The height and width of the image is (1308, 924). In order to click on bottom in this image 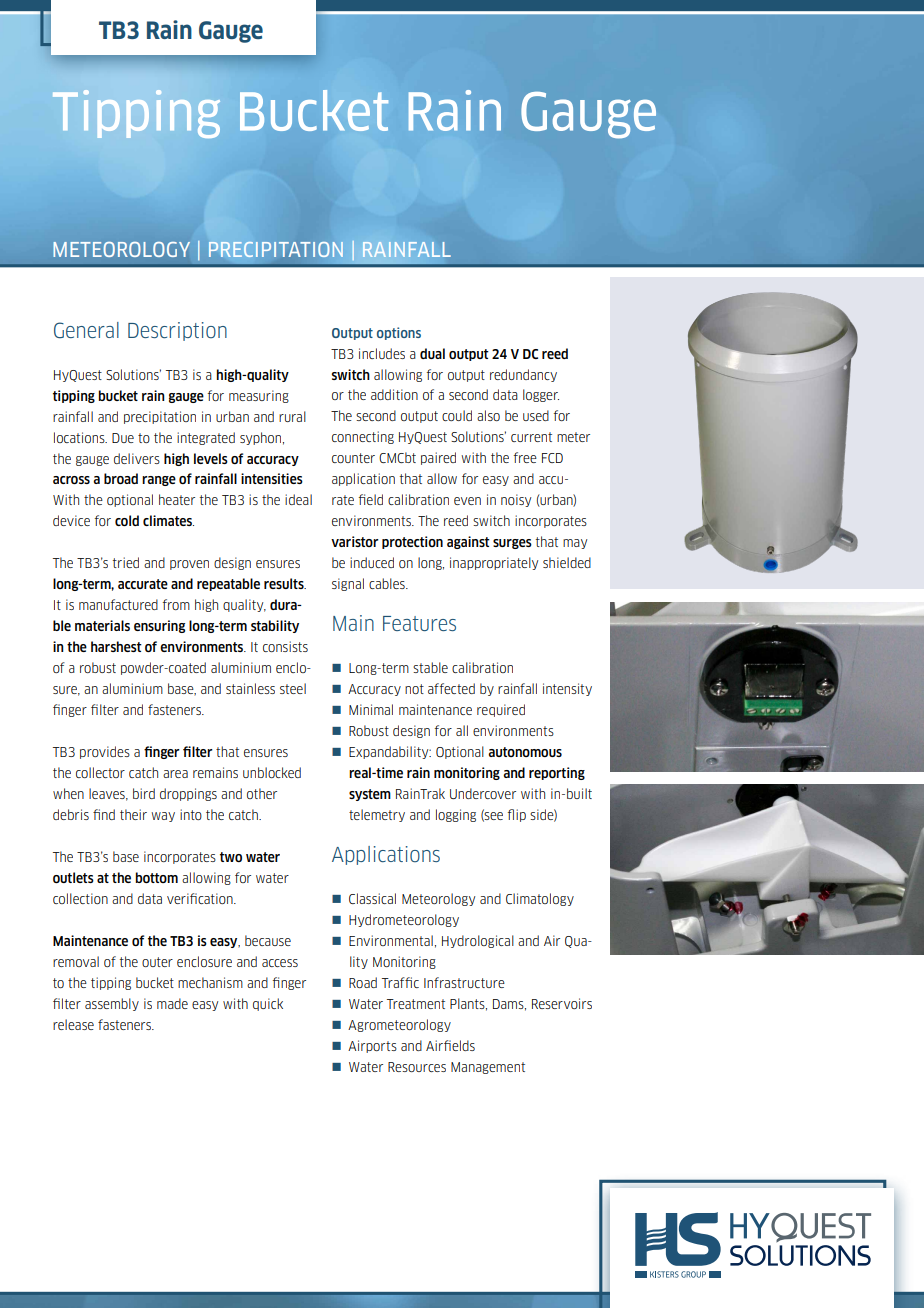, I will do `click(156, 877)`.
